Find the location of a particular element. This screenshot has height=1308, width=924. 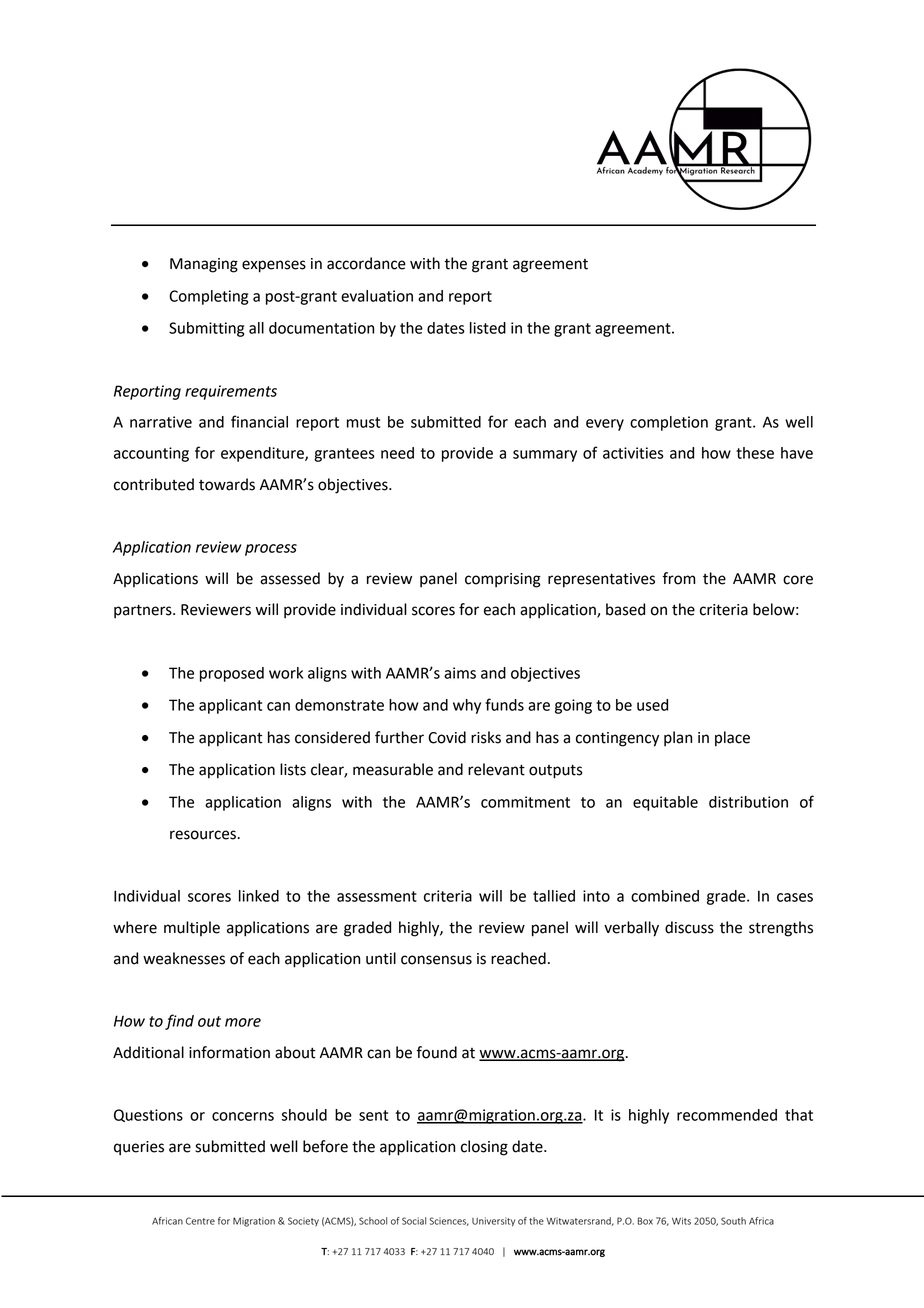

Completing is located at coordinates (208, 297).
